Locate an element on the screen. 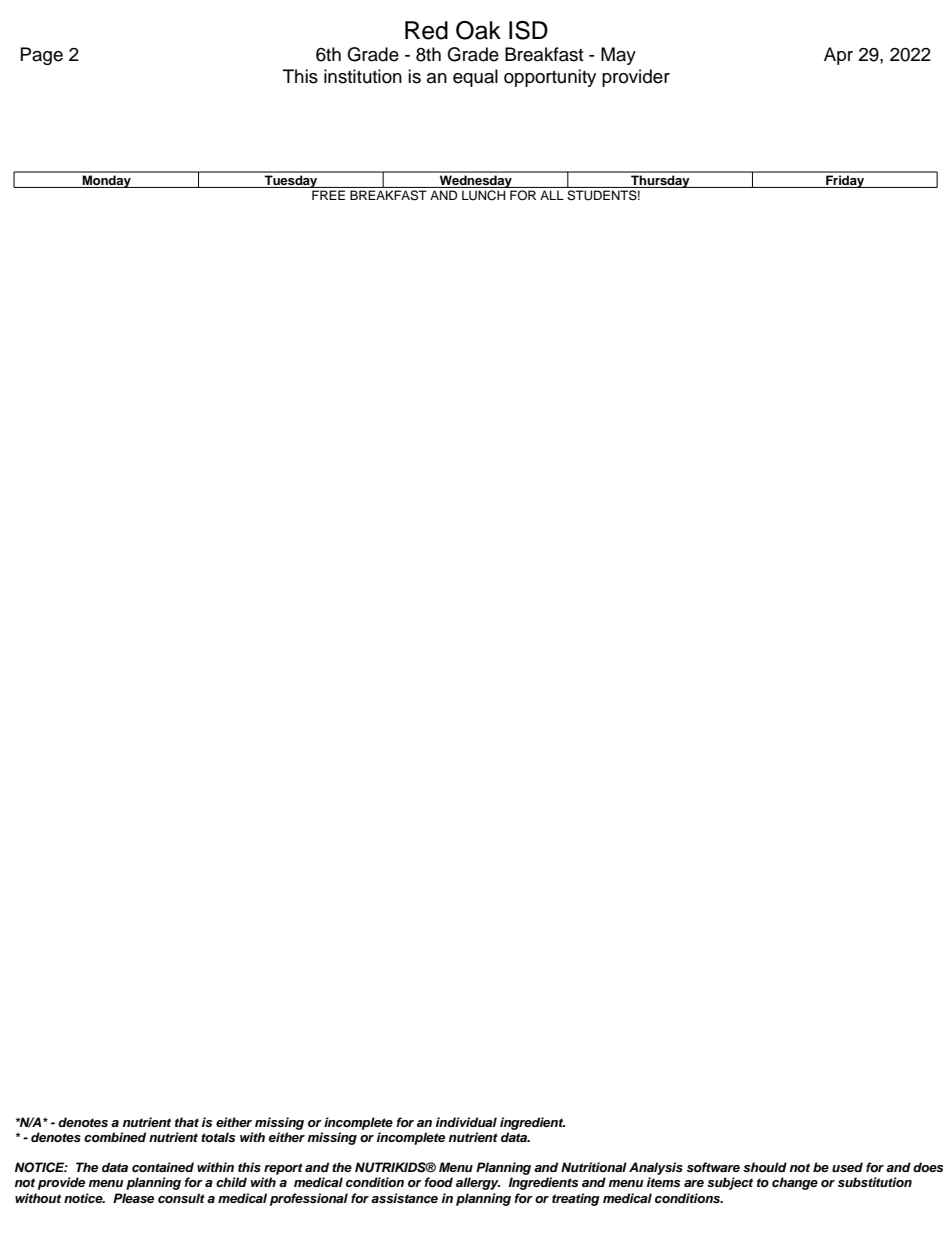 The image size is (952, 1237). individual is located at coordinates (466, 1122).
